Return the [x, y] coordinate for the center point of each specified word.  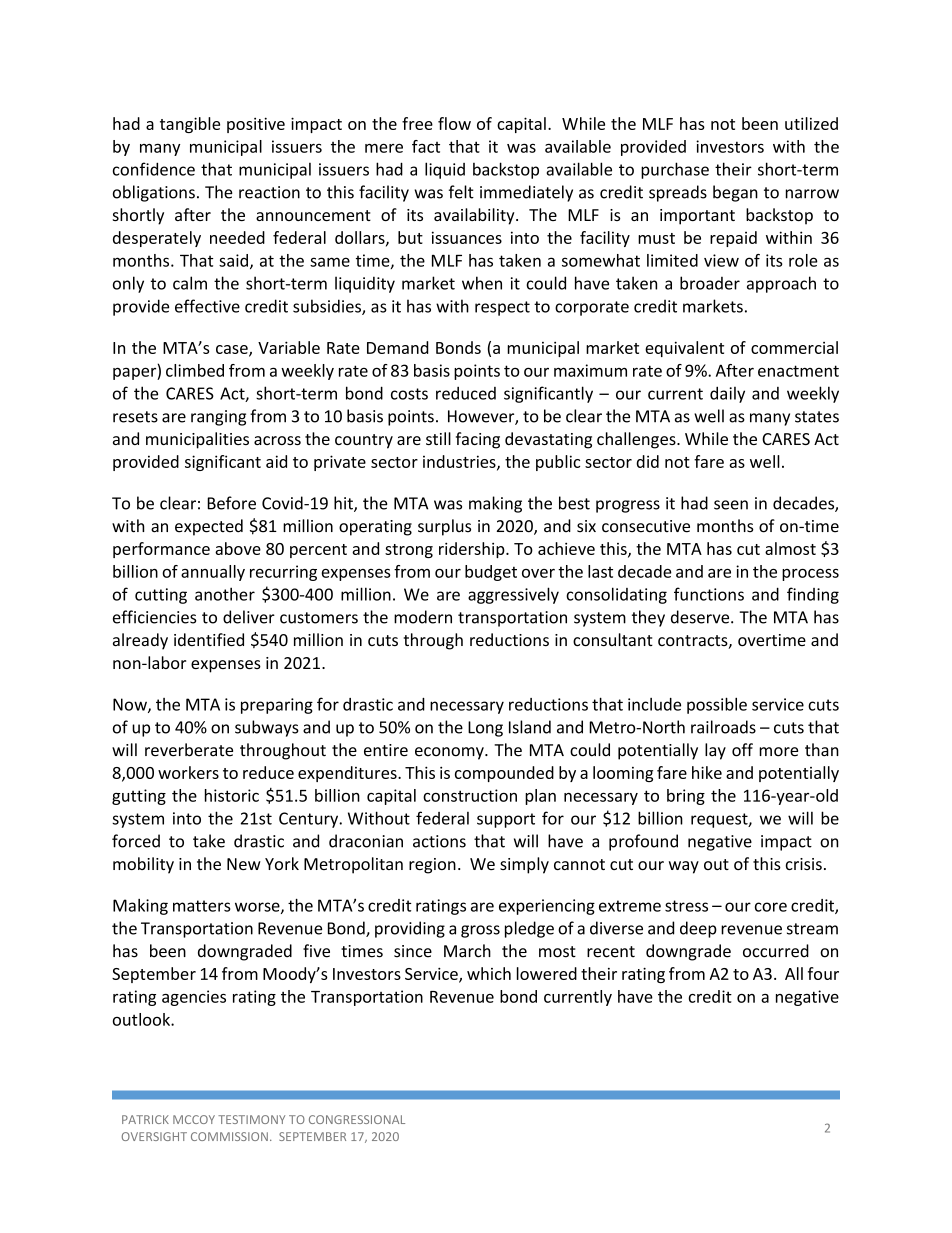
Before [231, 503]
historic [232, 795]
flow [454, 123]
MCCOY [194, 1119]
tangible [190, 125]
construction [470, 795]
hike [707, 772]
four [823, 973]
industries [460, 462]
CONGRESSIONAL [357, 1119]
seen [731, 505]
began [735, 193]
